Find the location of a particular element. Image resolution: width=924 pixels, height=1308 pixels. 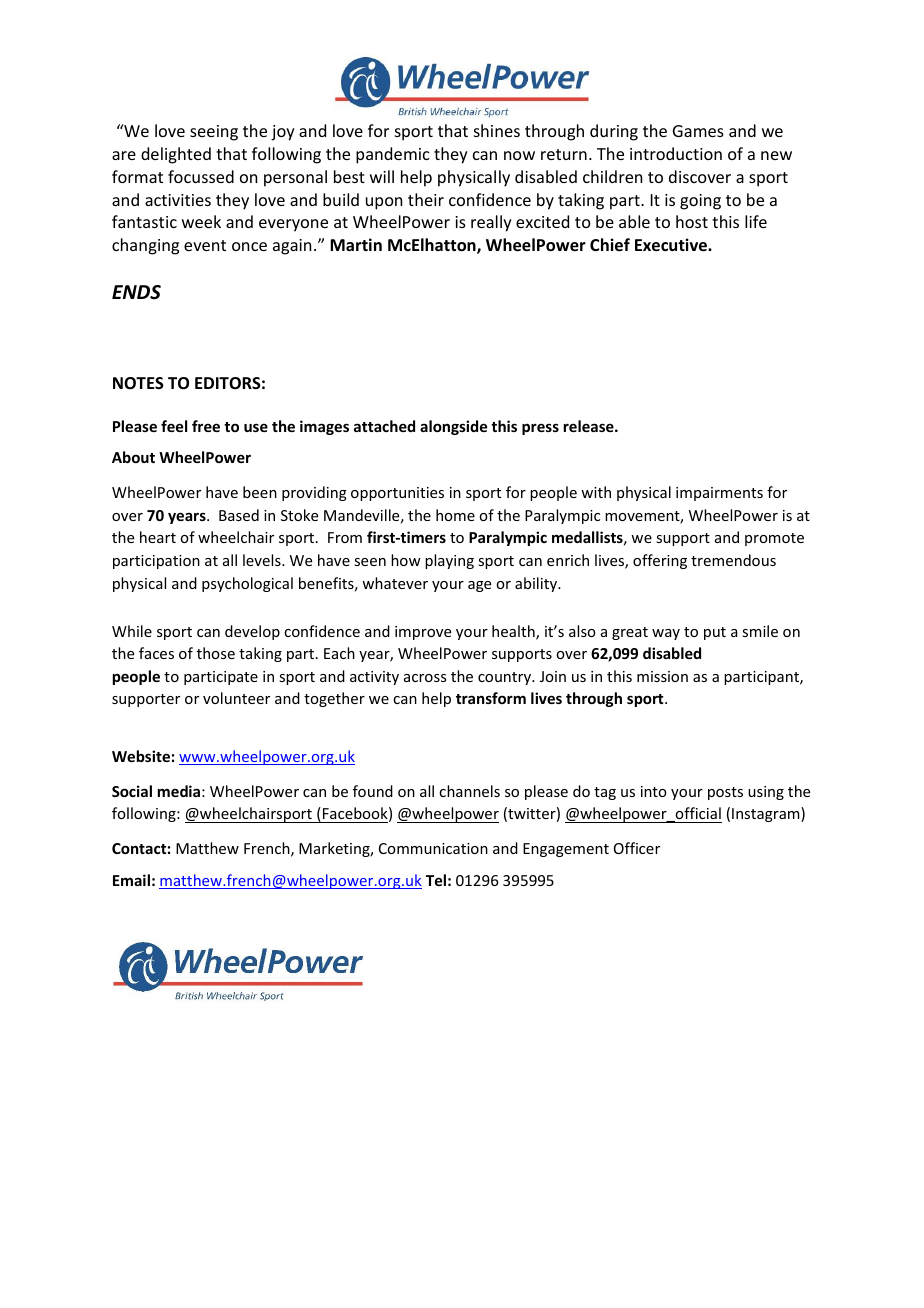

NOTES is located at coordinates (138, 383).
